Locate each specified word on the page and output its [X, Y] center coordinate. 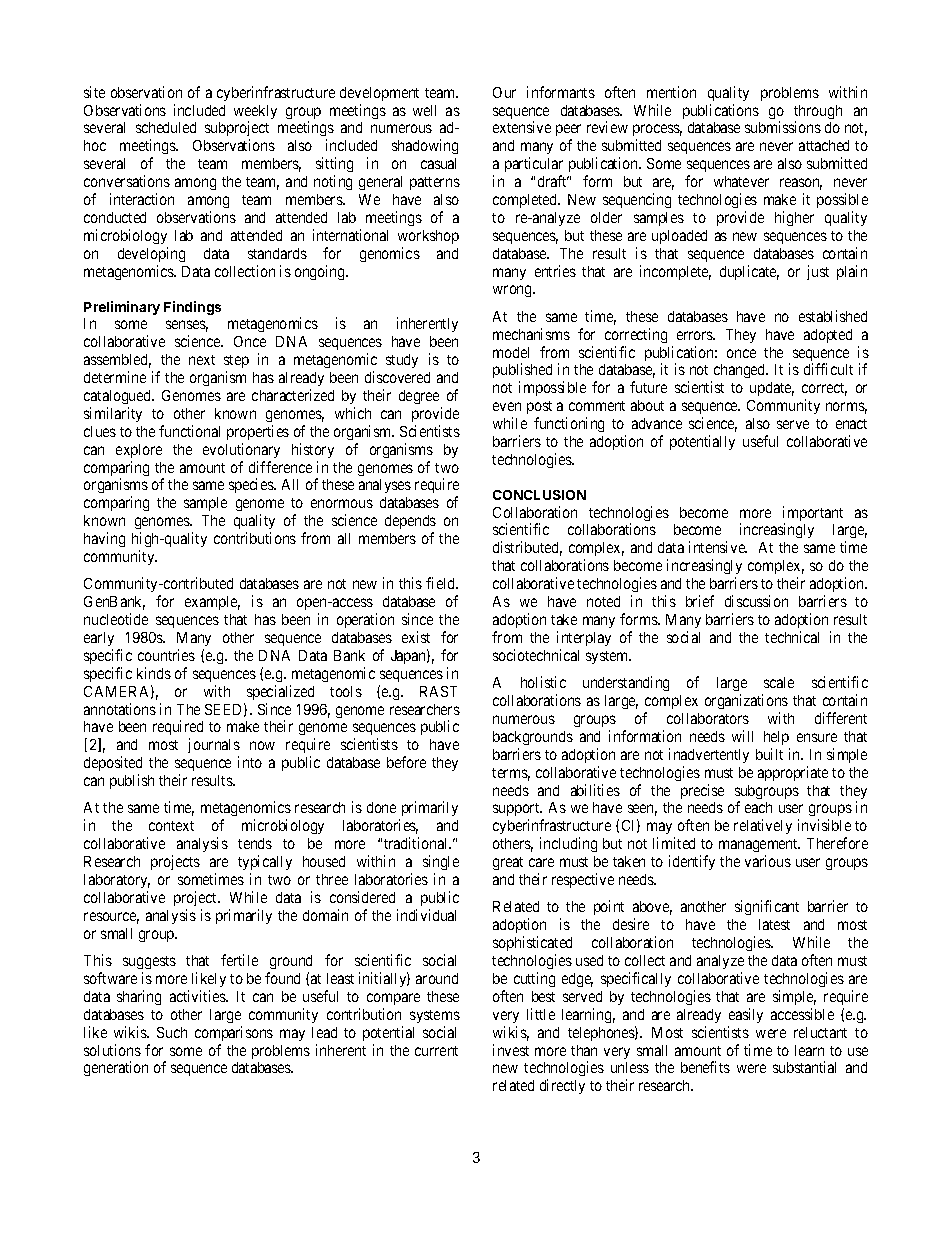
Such [172, 1032]
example [212, 603]
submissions [783, 127]
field [442, 583]
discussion [756, 601]
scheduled [166, 127]
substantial [804, 1067]
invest [511, 1050]
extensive [522, 127]
